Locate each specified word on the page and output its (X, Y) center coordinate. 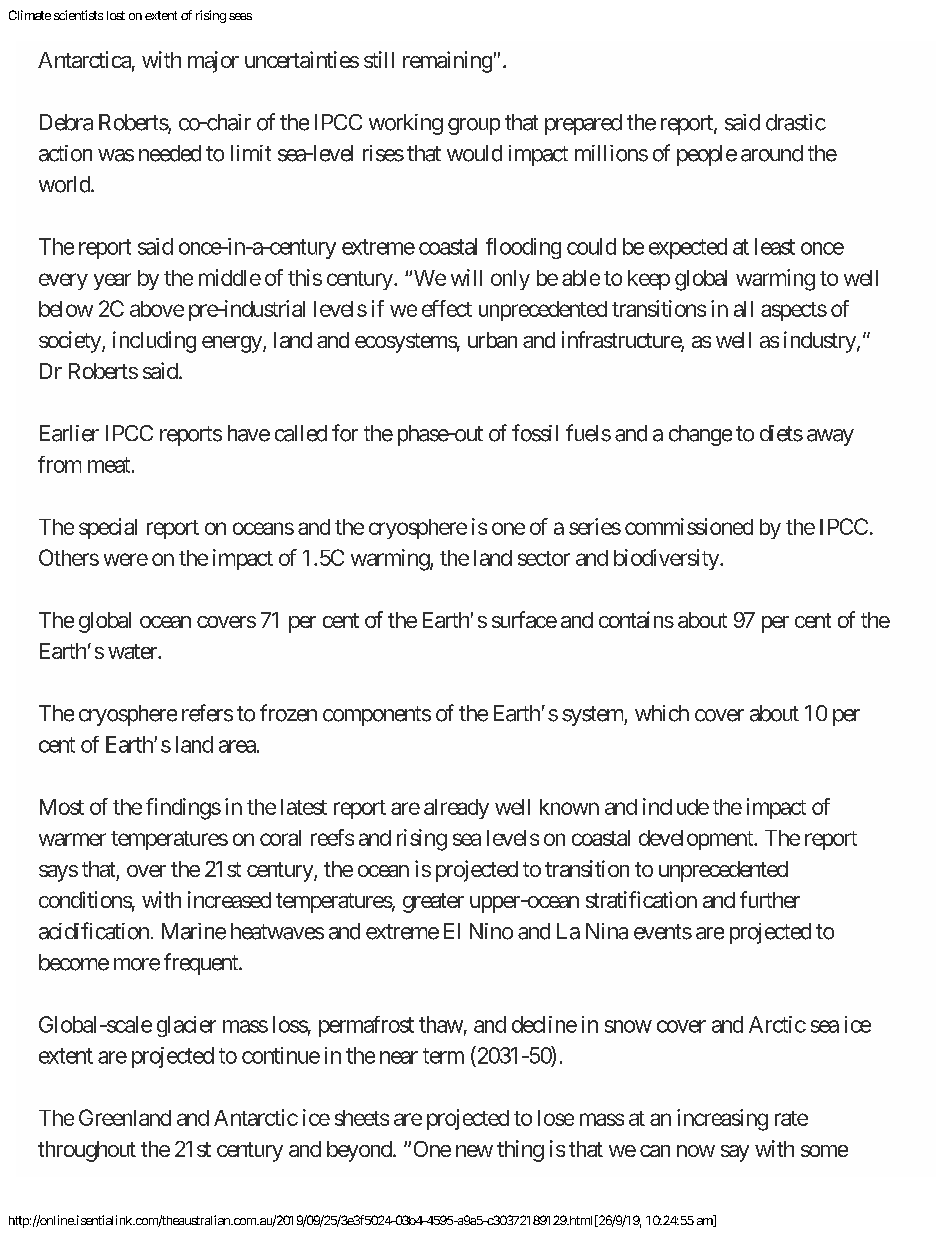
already (456, 809)
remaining (447, 62)
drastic (796, 122)
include (676, 806)
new (474, 1151)
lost (116, 15)
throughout (87, 1151)
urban (492, 340)
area (237, 746)
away (830, 437)
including (154, 342)
